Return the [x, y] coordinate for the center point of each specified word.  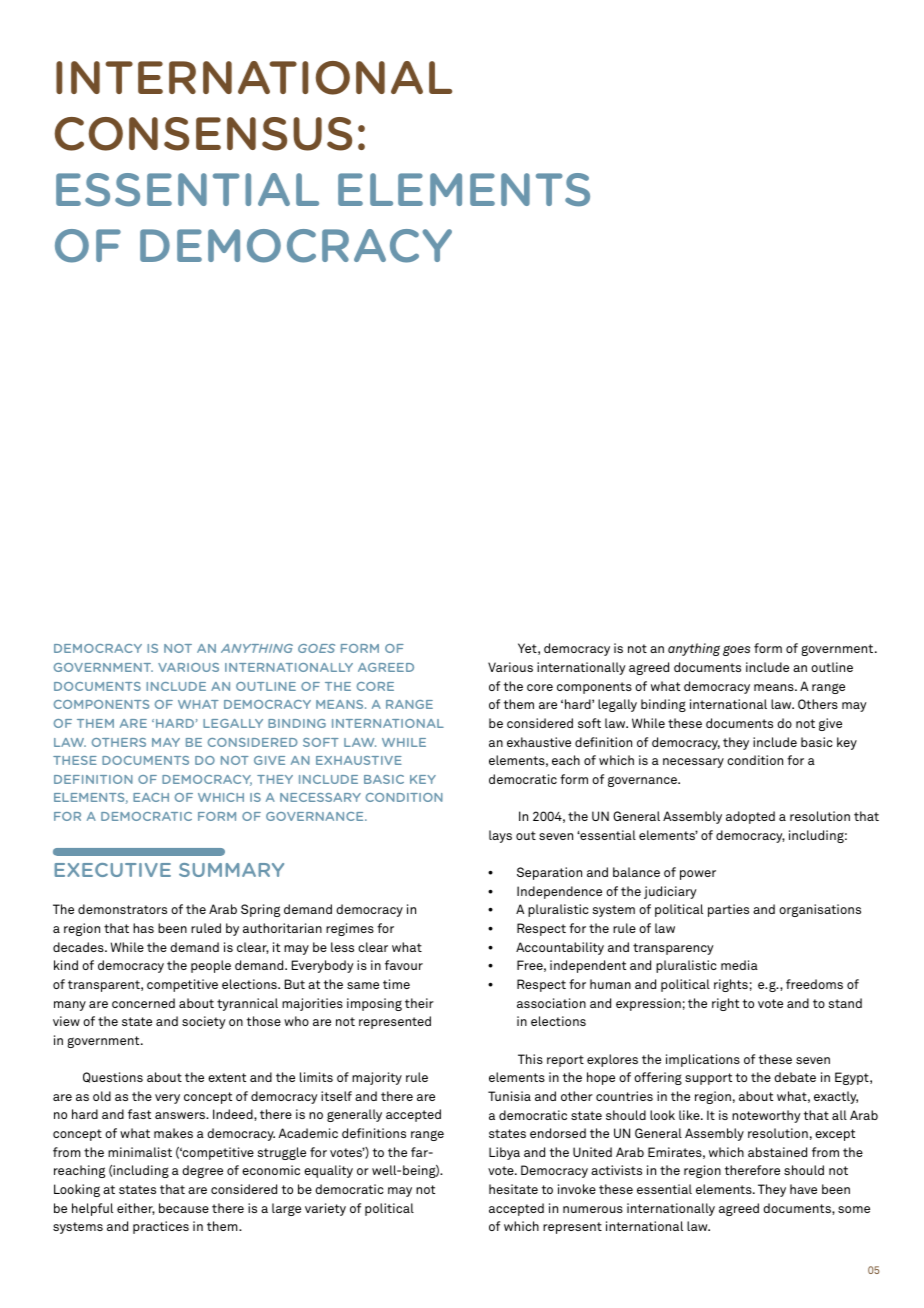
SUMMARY [231, 870]
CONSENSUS [203, 134]
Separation [549, 873]
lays [500, 836]
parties [728, 910]
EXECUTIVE [112, 870]
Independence [559, 892]
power [698, 875]
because [184, 1208]
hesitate [513, 1189]
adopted [750, 817]
